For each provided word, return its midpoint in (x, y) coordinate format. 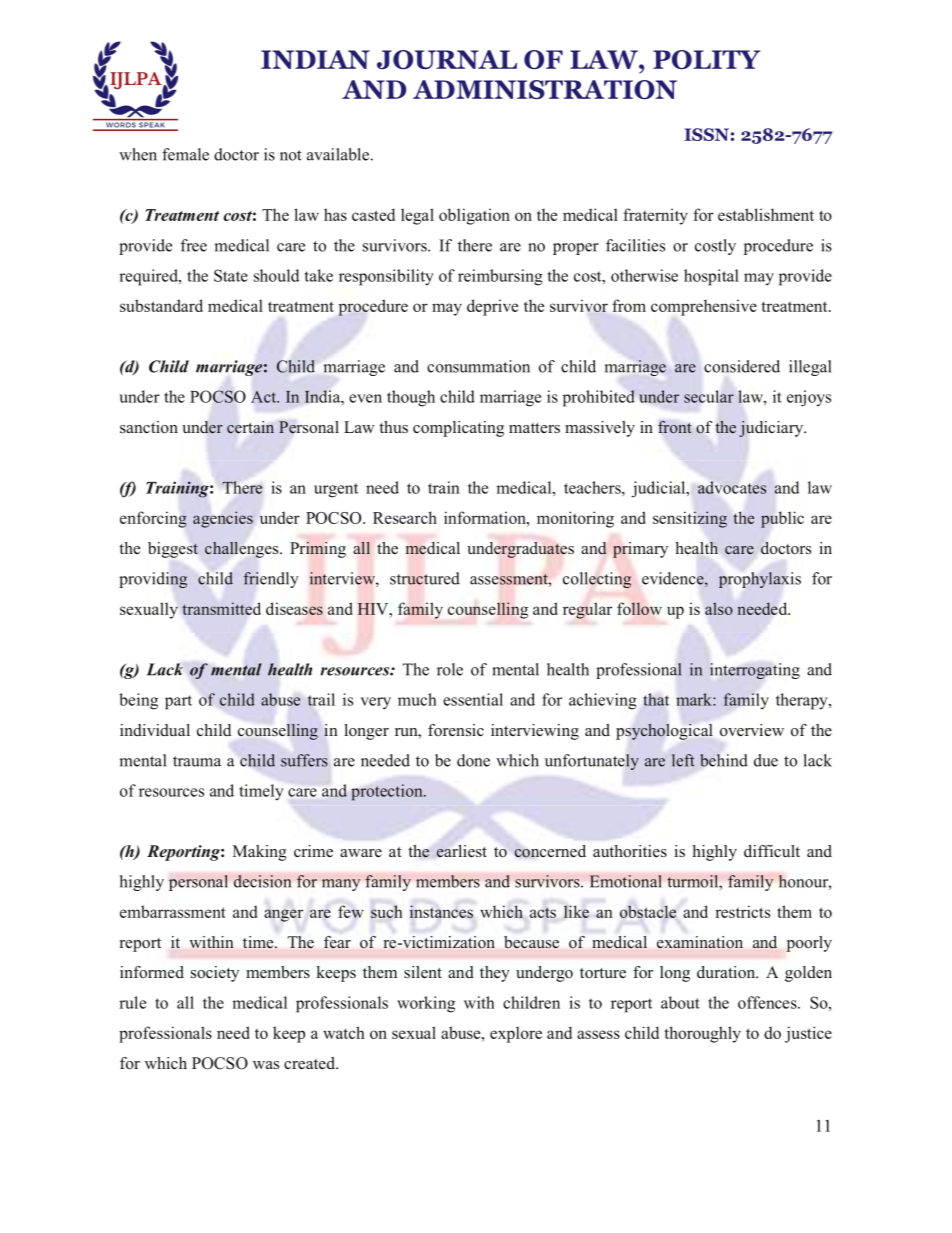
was (266, 1065)
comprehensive (704, 307)
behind (724, 760)
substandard (161, 305)
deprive (492, 307)
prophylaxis (760, 580)
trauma (197, 761)
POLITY (706, 59)
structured (425, 578)
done (473, 760)
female (185, 154)
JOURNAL (447, 59)
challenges (243, 550)
